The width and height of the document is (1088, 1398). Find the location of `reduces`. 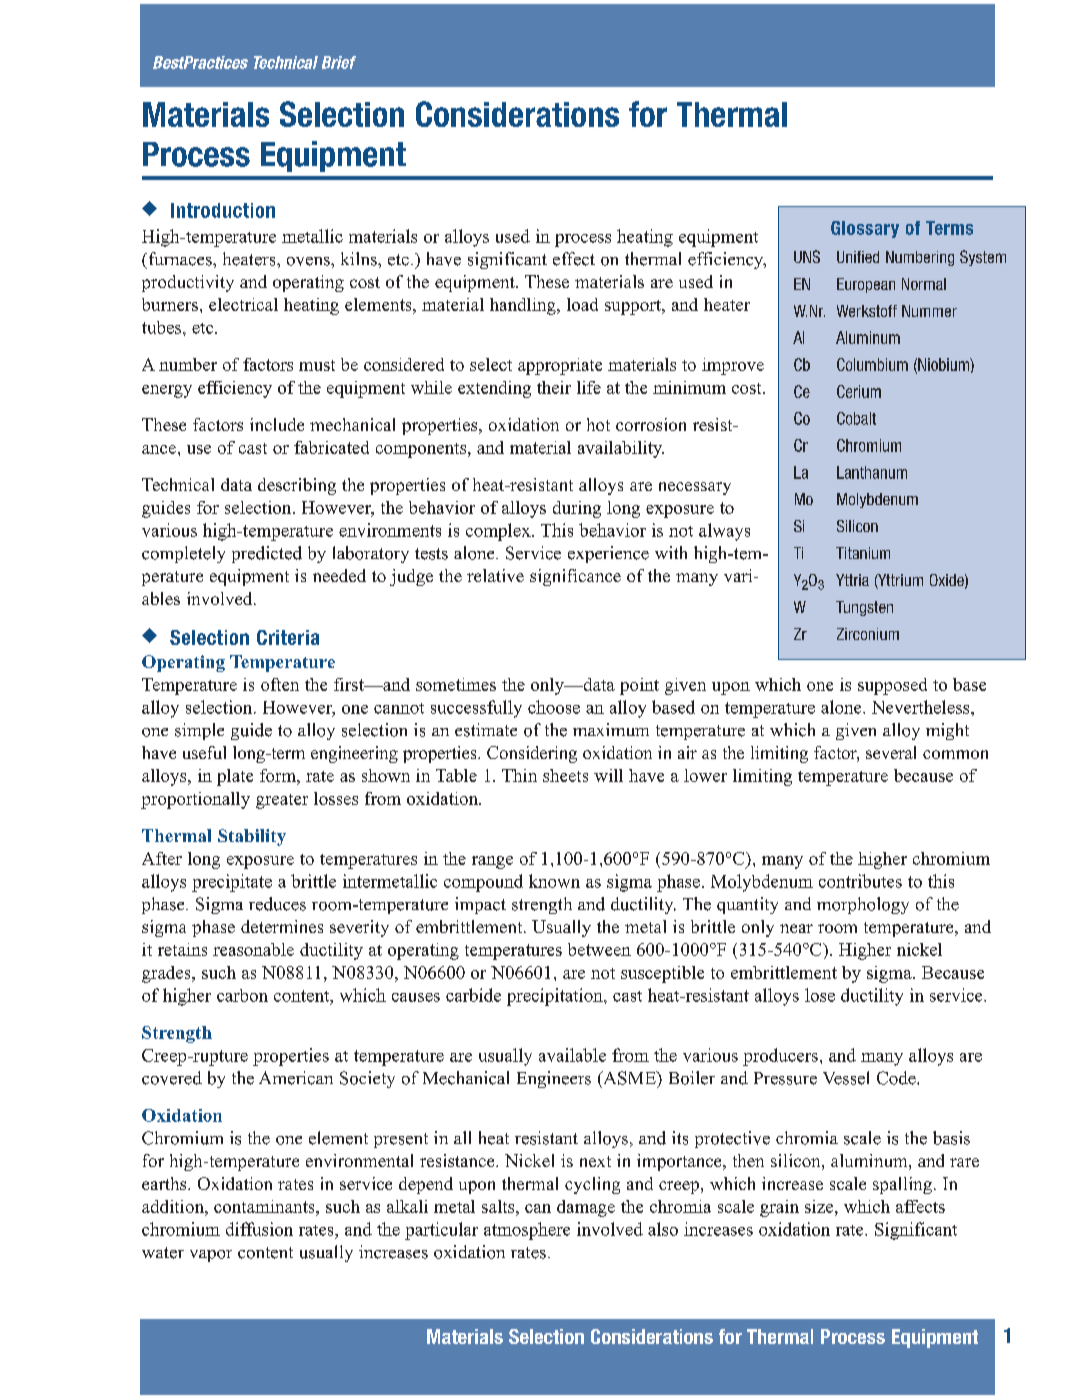

reduces is located at coordinates (277, 904).
